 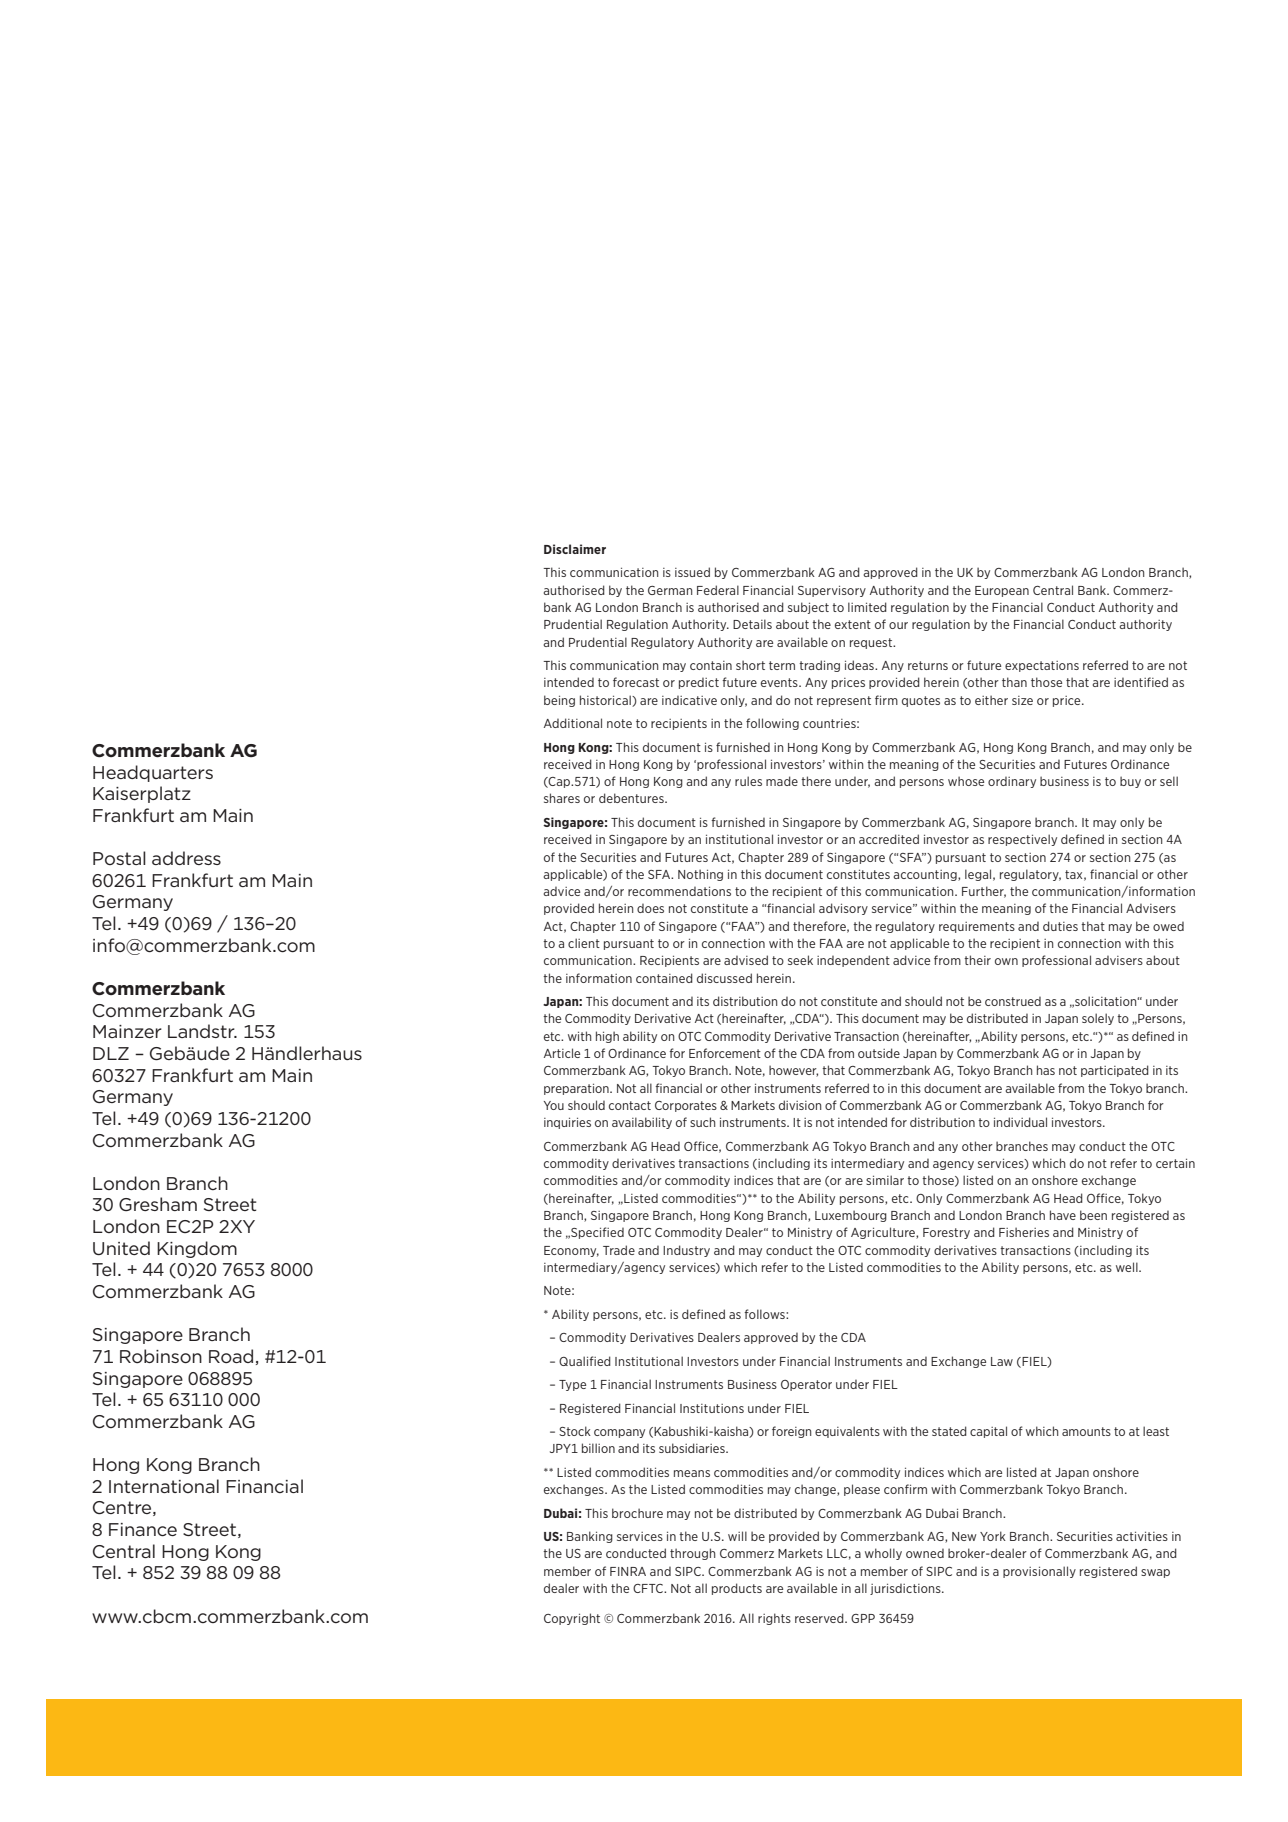 I want to click on has, so click(x=1046, y=1070).
